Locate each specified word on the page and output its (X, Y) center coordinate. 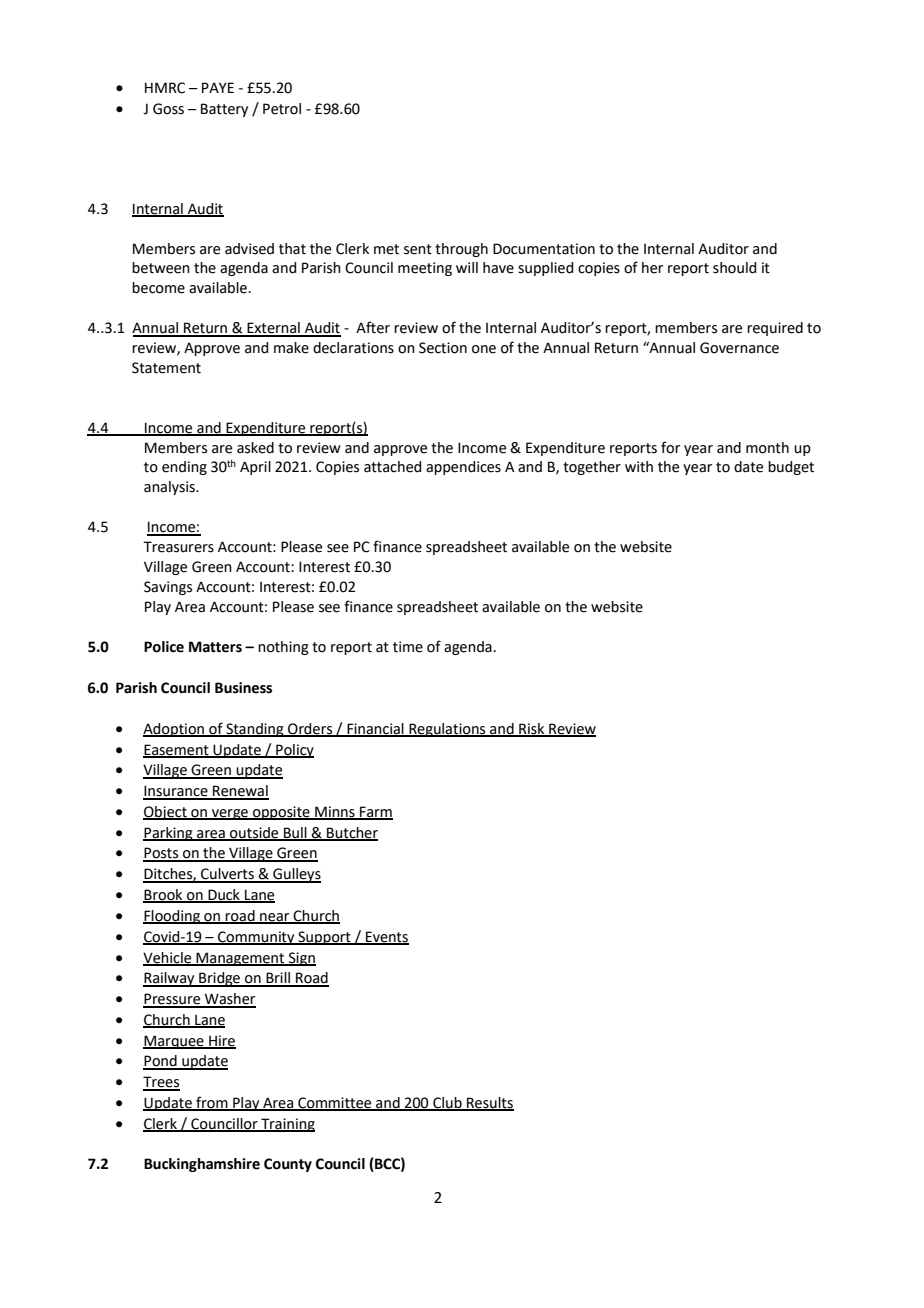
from (212, 1103)
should (734, 268)
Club (447, 1104)
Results (489, 1104)
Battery (224, 110)
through (461, 250)
